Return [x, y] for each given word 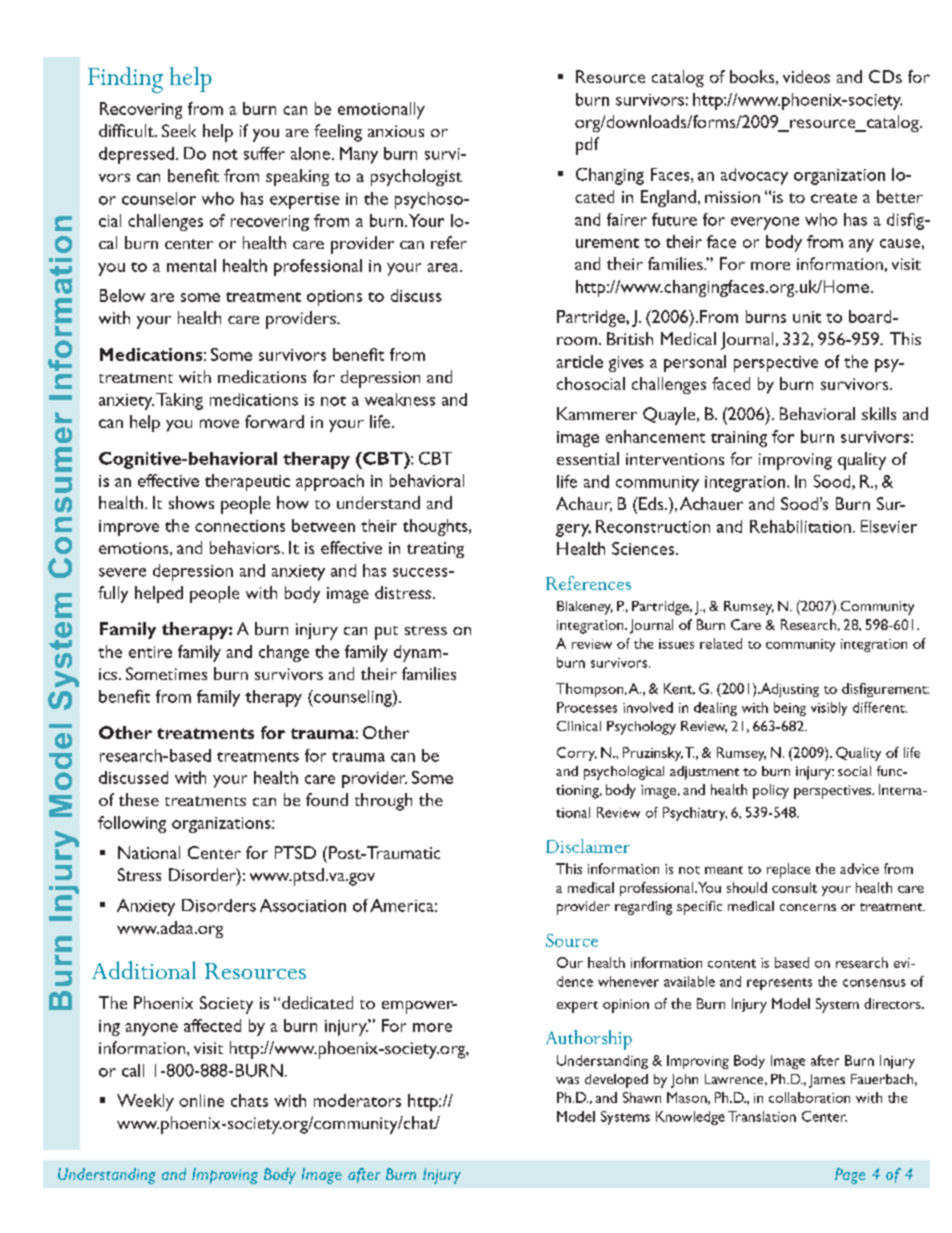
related [721, 643]
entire [150, 652]
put [386, 633]
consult [794, 887]
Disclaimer [588, 846]
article [579, 361]
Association [303, 905]
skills [879, 413]
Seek [179, 130]
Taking [179, 401]
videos [806, 76]
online [201, 1100]
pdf [587, 146]
